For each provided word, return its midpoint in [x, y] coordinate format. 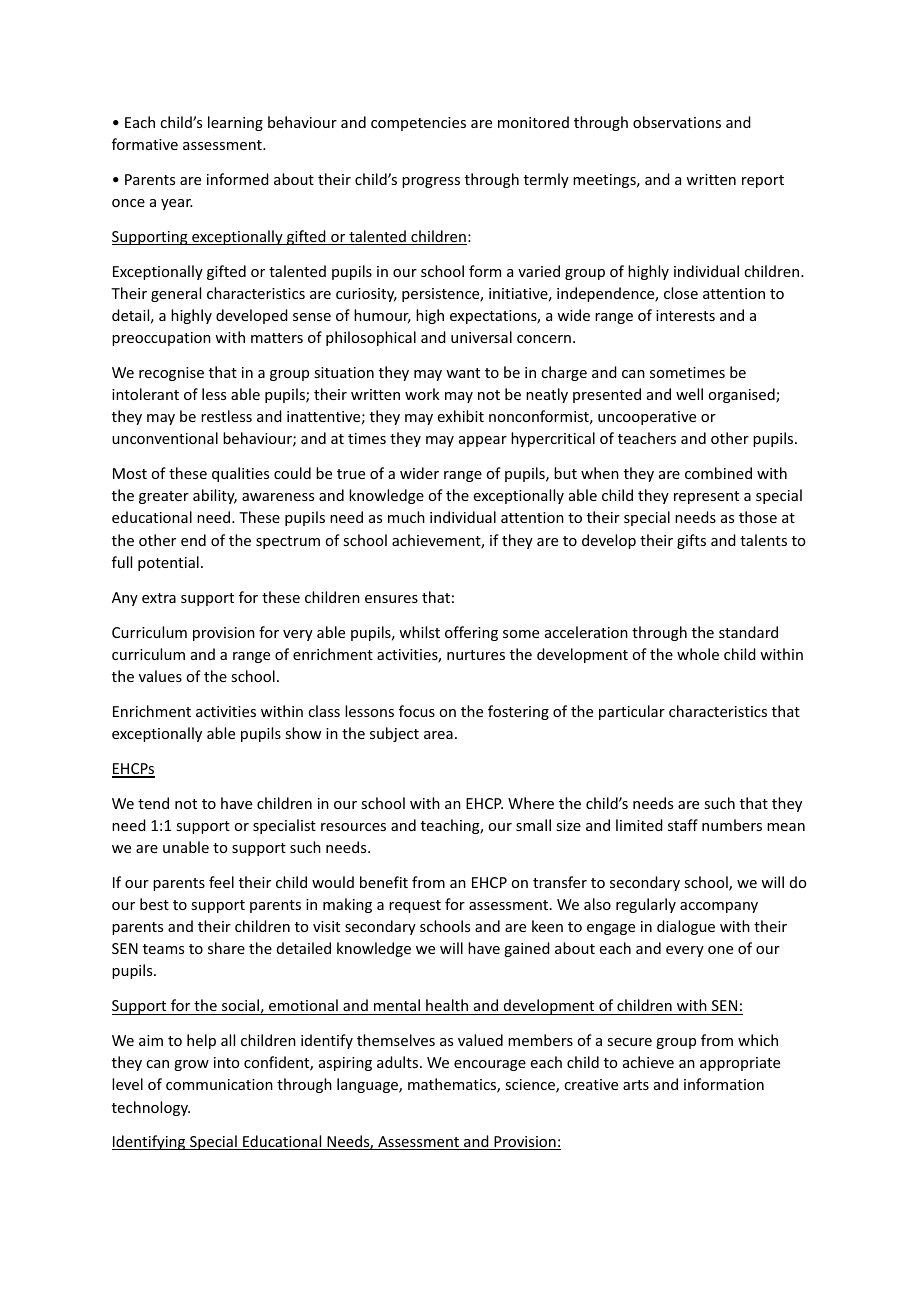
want [463, 373]
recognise [171, 374]
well [689, 394]
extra [159, 598]
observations [677, 122]
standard [748, 632]
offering [471, 633]
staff [683, 825]
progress [431, 182]
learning [235, 123]
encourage [490, 1065]
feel [221, 882]
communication [219, 1084]
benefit [384, 882]
